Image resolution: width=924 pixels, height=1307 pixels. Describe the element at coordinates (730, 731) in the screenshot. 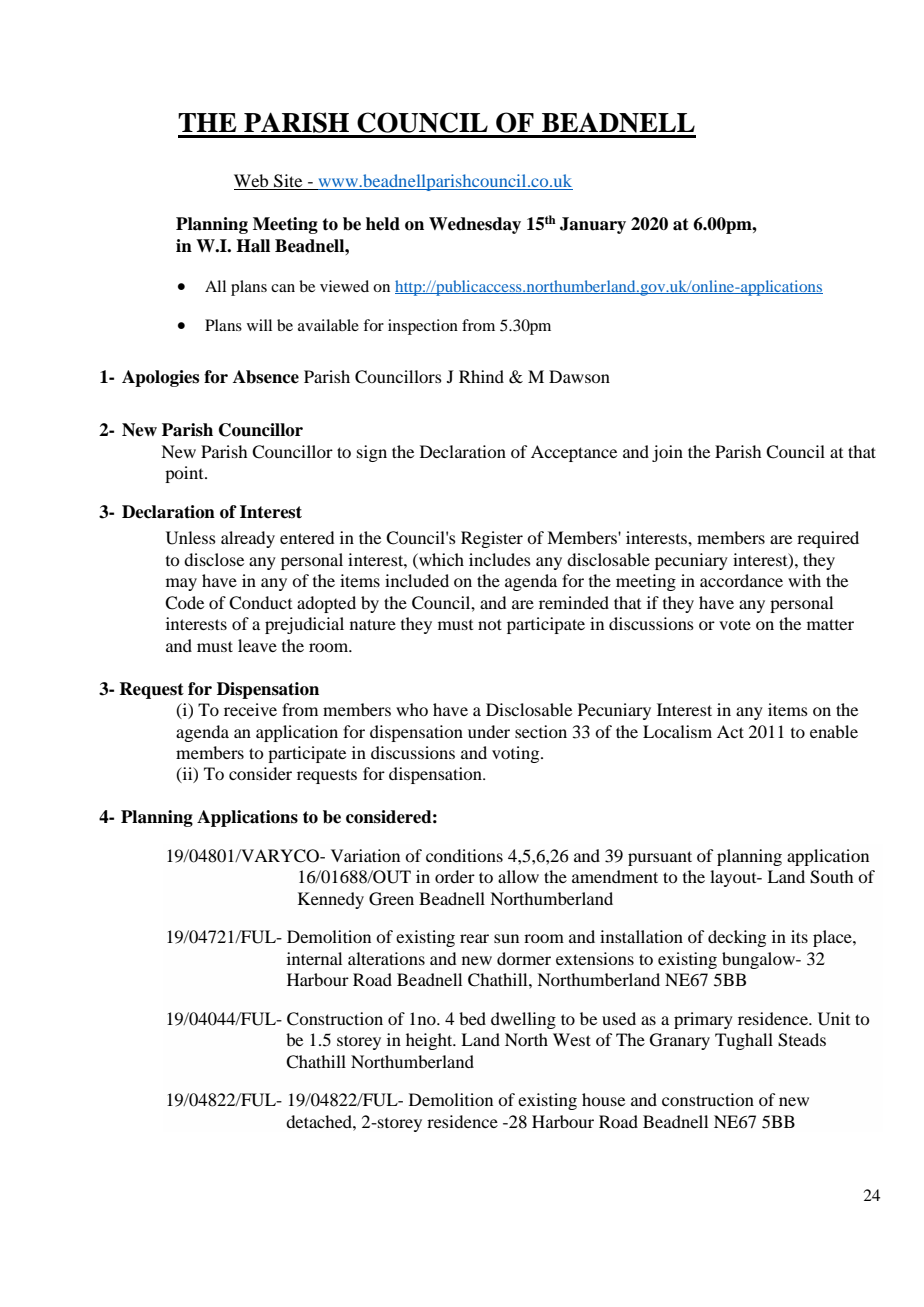

I see `Act` at that location.
